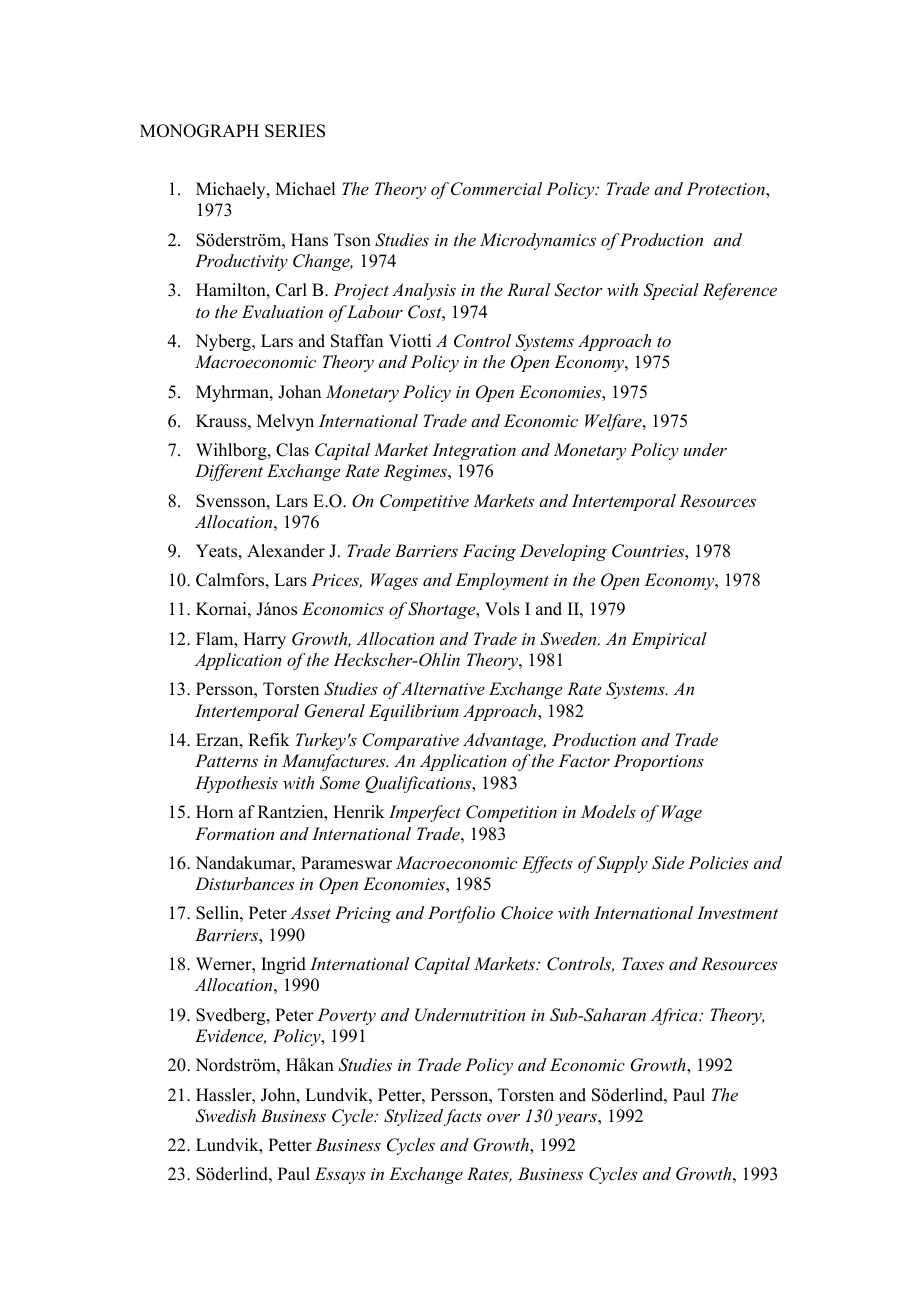 The image size is (924, 1308). What do you see at coordinates (225, 1116) in the page?
I see `Swedish` at bounding box center [225, 1116].
